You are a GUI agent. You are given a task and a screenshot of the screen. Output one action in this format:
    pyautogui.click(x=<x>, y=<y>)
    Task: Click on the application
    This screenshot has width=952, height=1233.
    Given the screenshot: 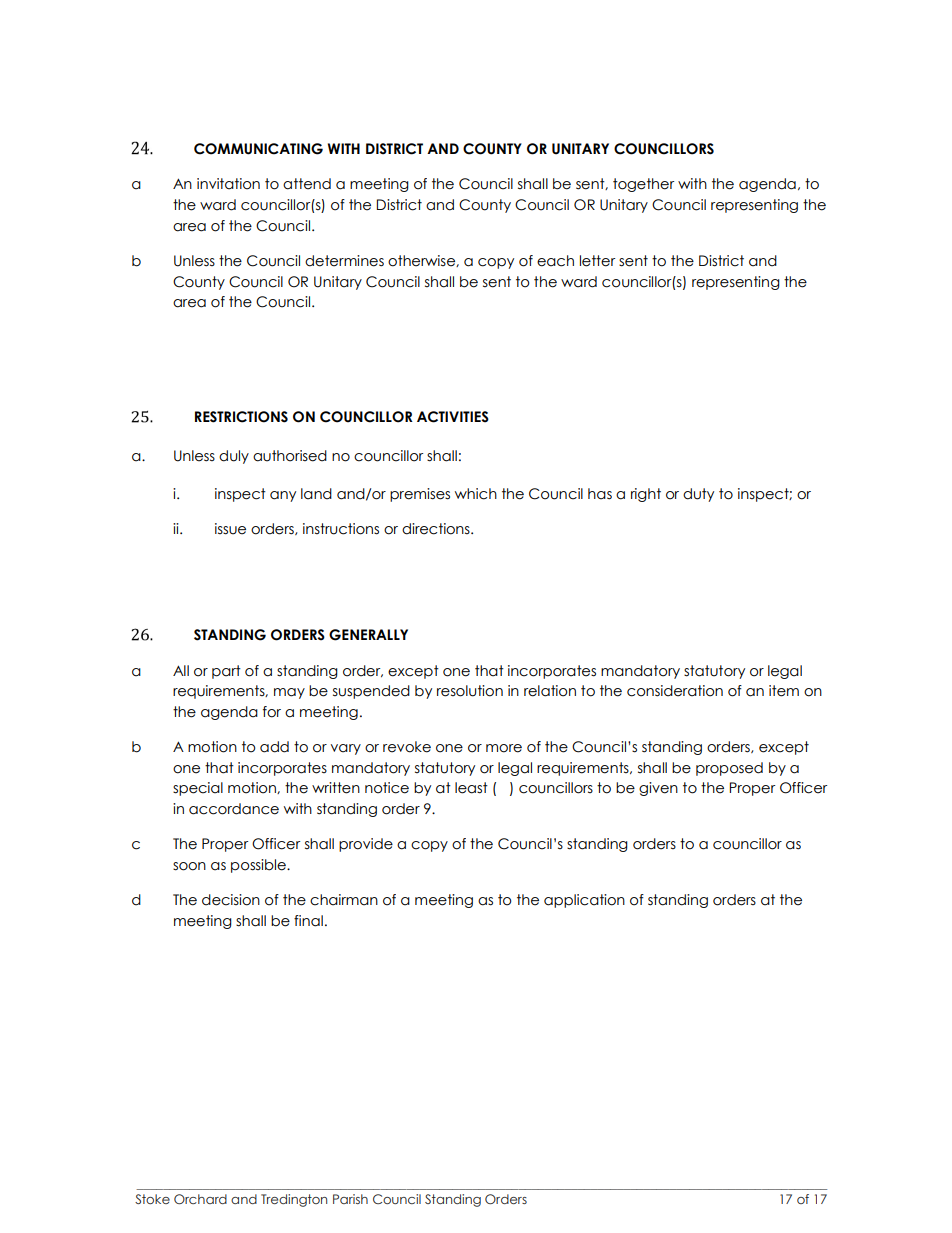 What is the action you would take?
    pyautogui.click(x=584, y=901)
